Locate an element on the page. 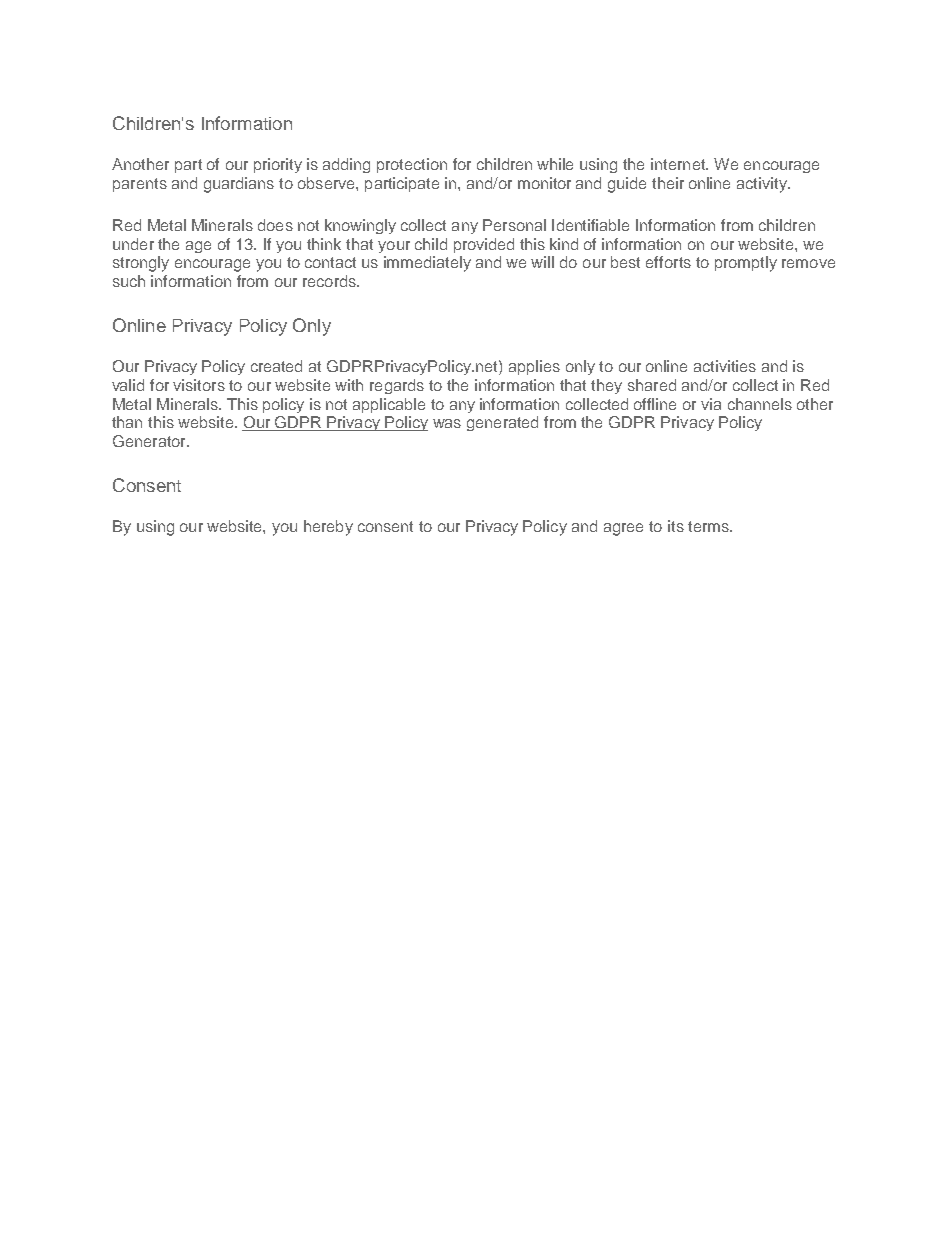  activities is located at coordinates (725, 366).
